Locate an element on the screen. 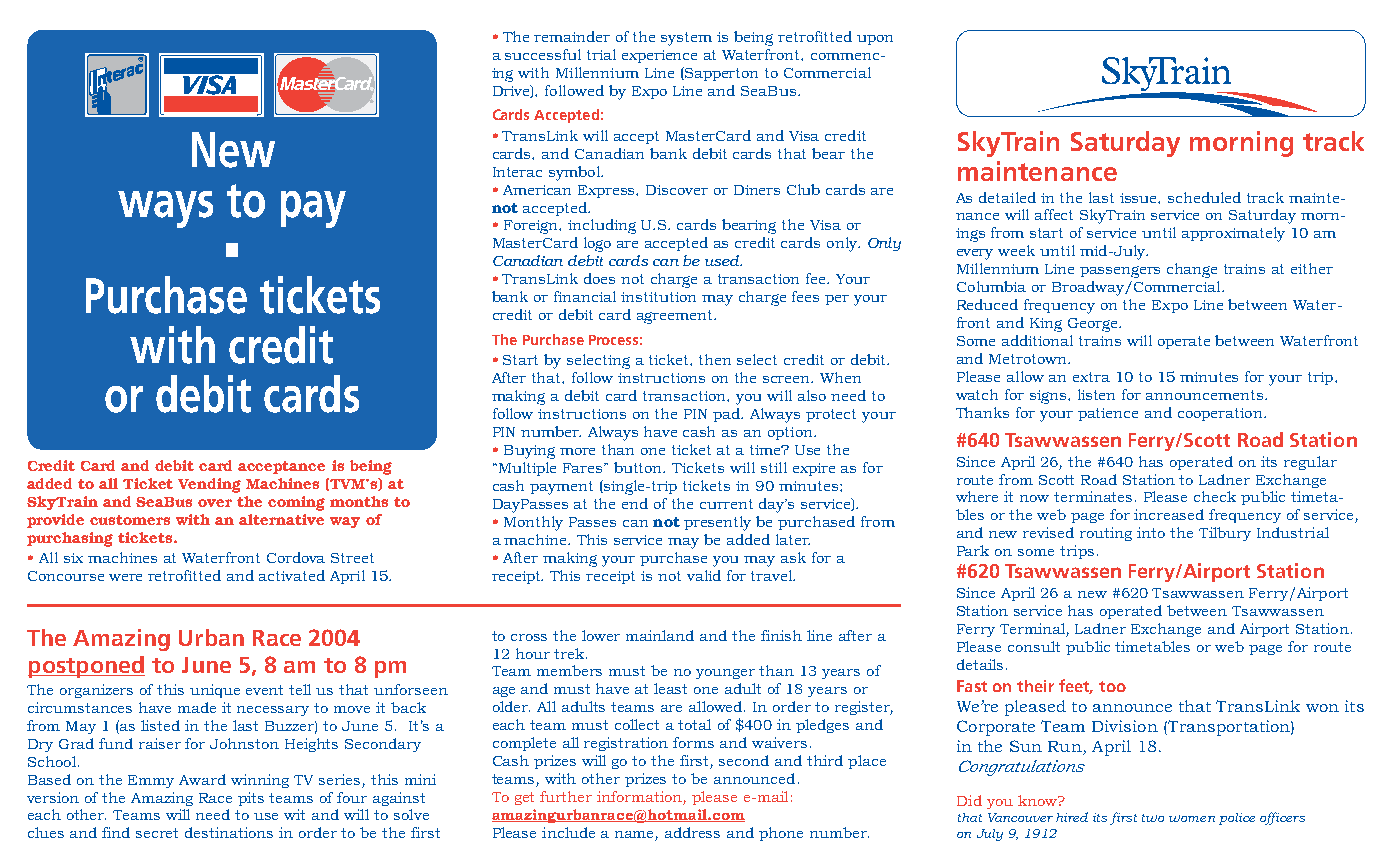  successful is located at coordinates (543, 54).
